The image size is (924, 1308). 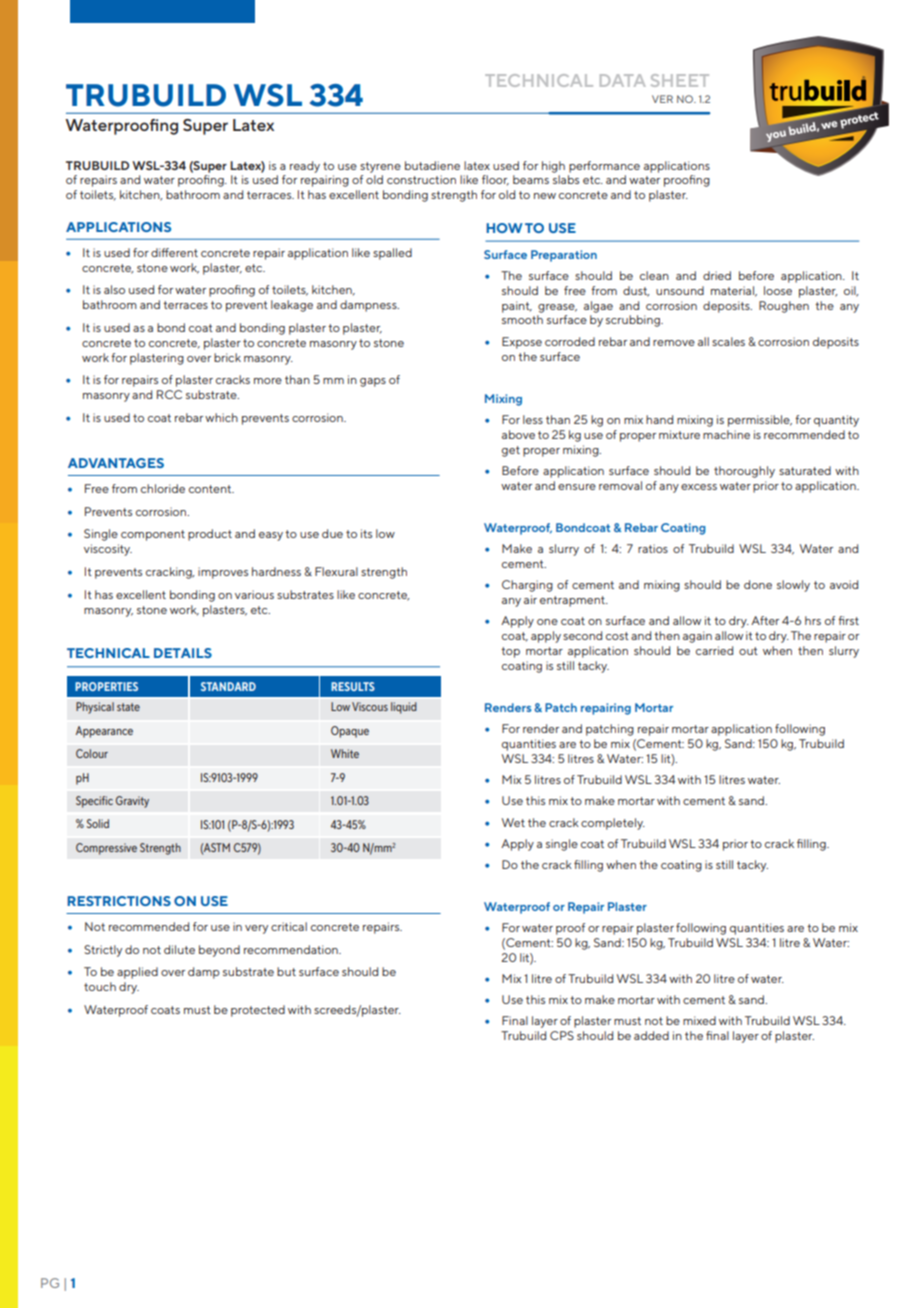 What do you see at coordinates (758, 584) in the document?
I see `done` at bounding box center [758, 584].
